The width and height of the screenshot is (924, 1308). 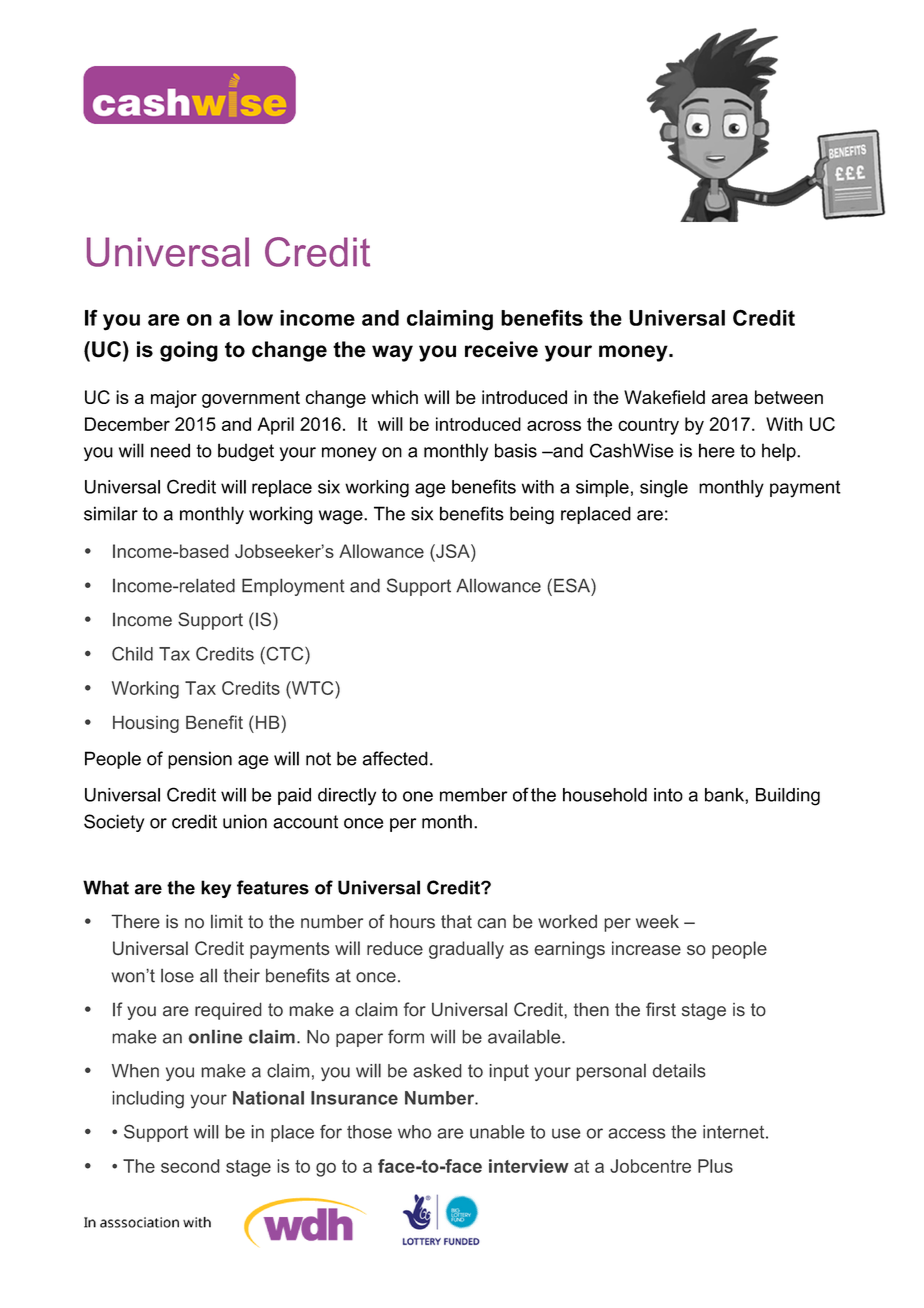 What do you see at coordinates (189, 351) in the screenshot?
I see `going` at bounding box center [189, 351].
